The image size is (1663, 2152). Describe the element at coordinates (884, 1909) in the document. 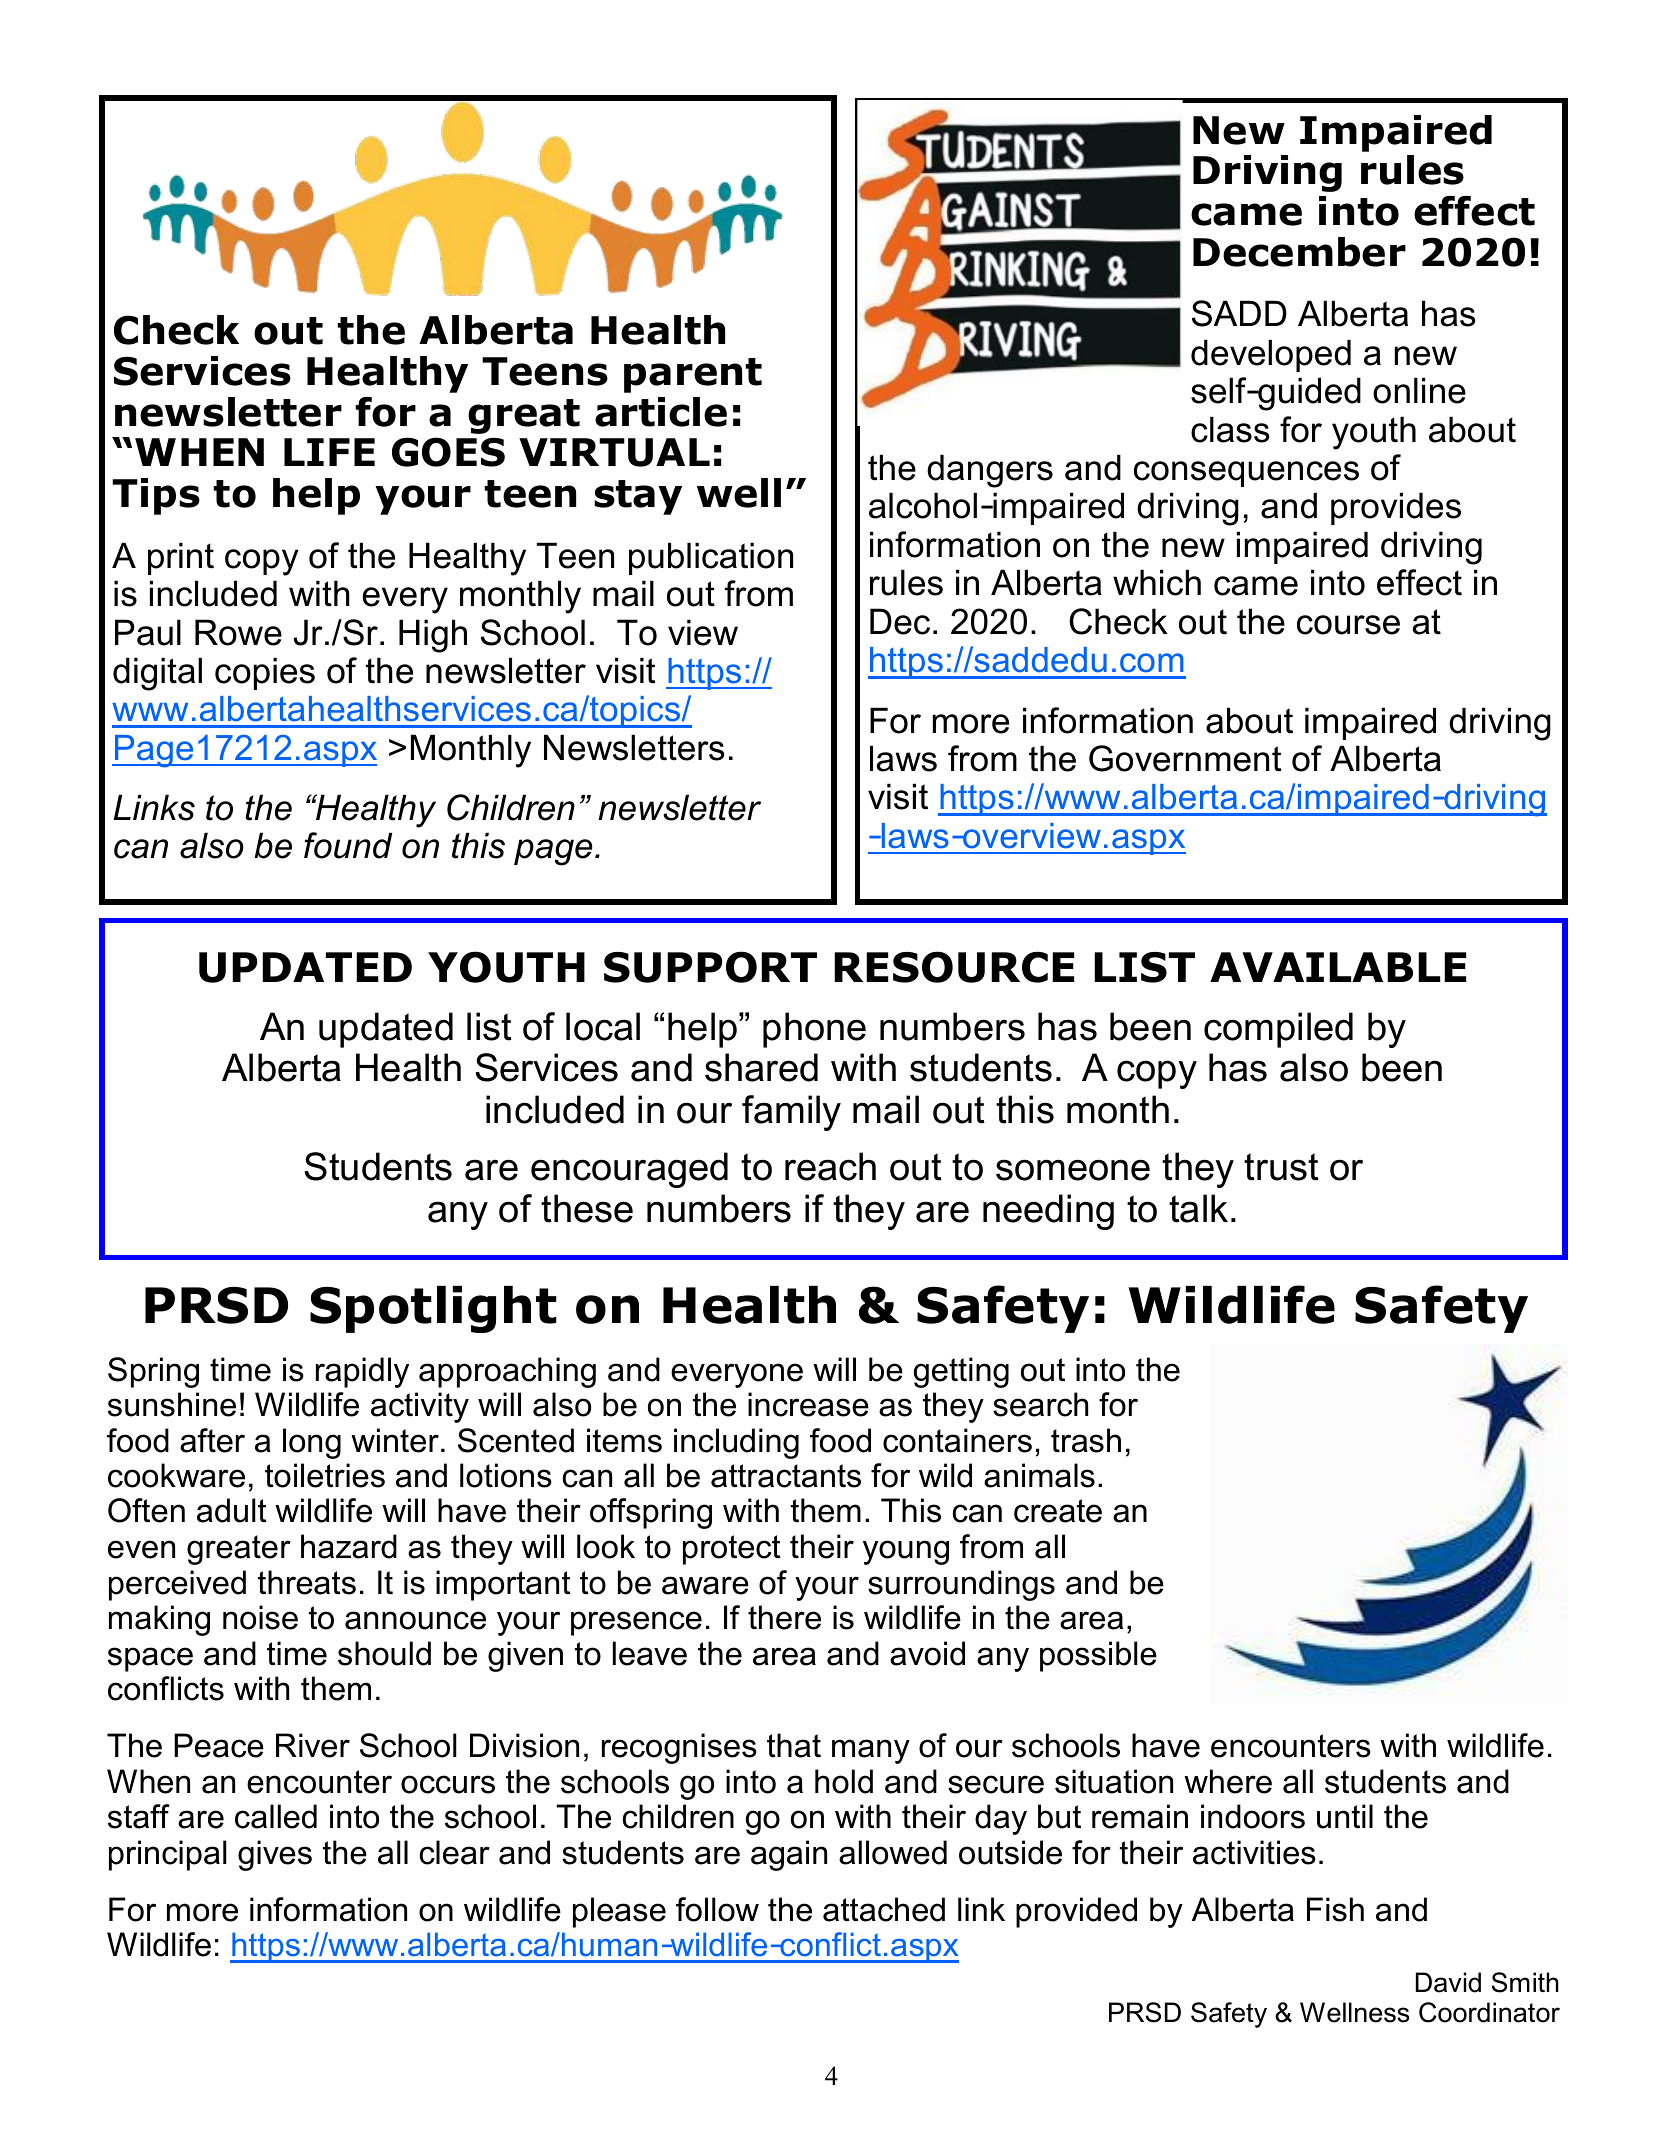

I see `attached` at that location.
